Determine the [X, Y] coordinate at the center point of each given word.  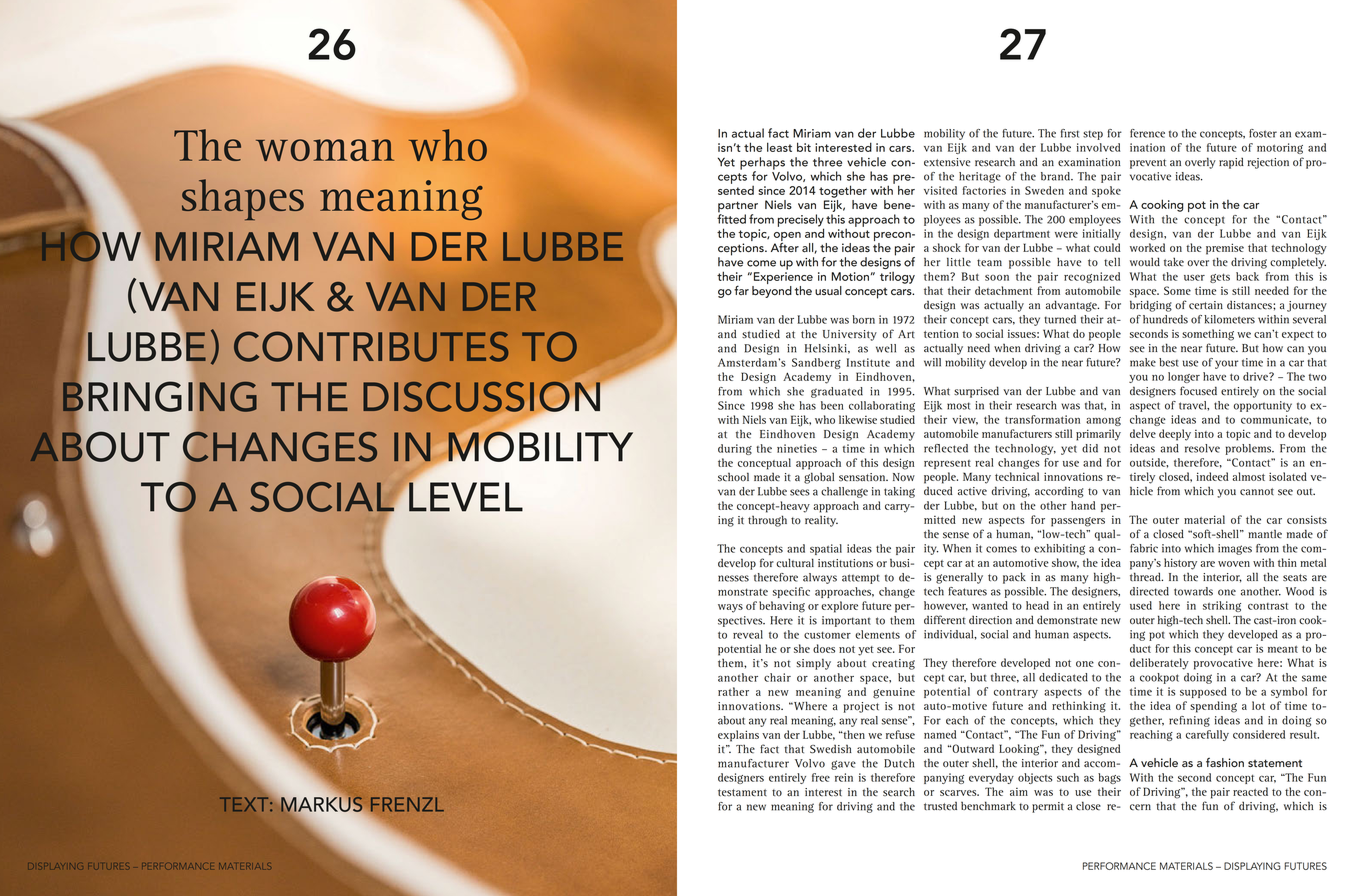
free [821, 777]
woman [325, 150]
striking [1222, 606]
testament [742, 793]
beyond [772, 290]
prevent [1148, 164]
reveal [748, 634]
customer [827, 635]
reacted [1250, 791]
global [819, 478]
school [733, 477]
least [779, 147]
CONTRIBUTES [371, 346]
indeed [1212, 476]
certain [1206, 305]
